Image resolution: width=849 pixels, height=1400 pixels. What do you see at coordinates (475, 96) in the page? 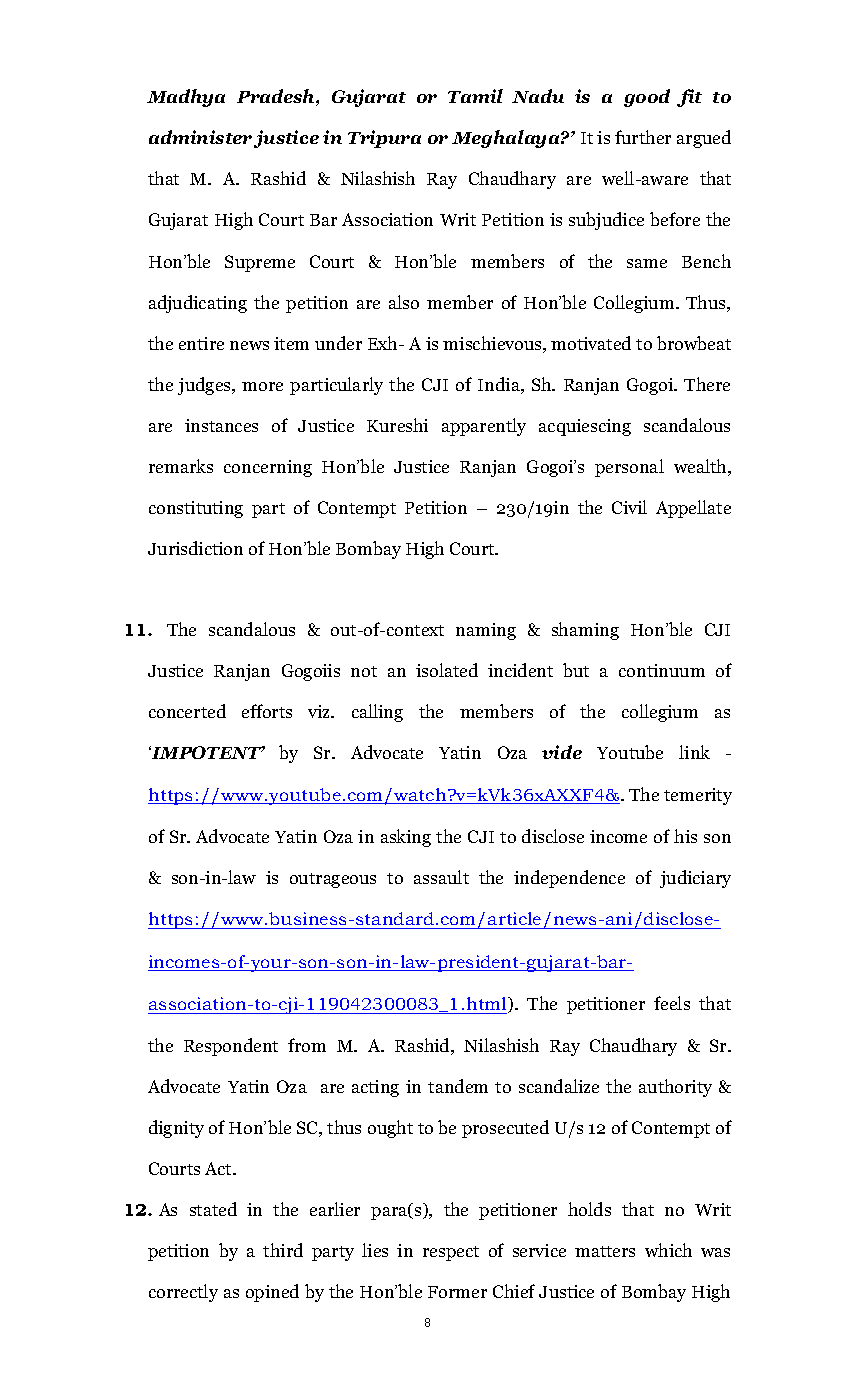
I see `Tamil` at bounding box center [475, 96].
